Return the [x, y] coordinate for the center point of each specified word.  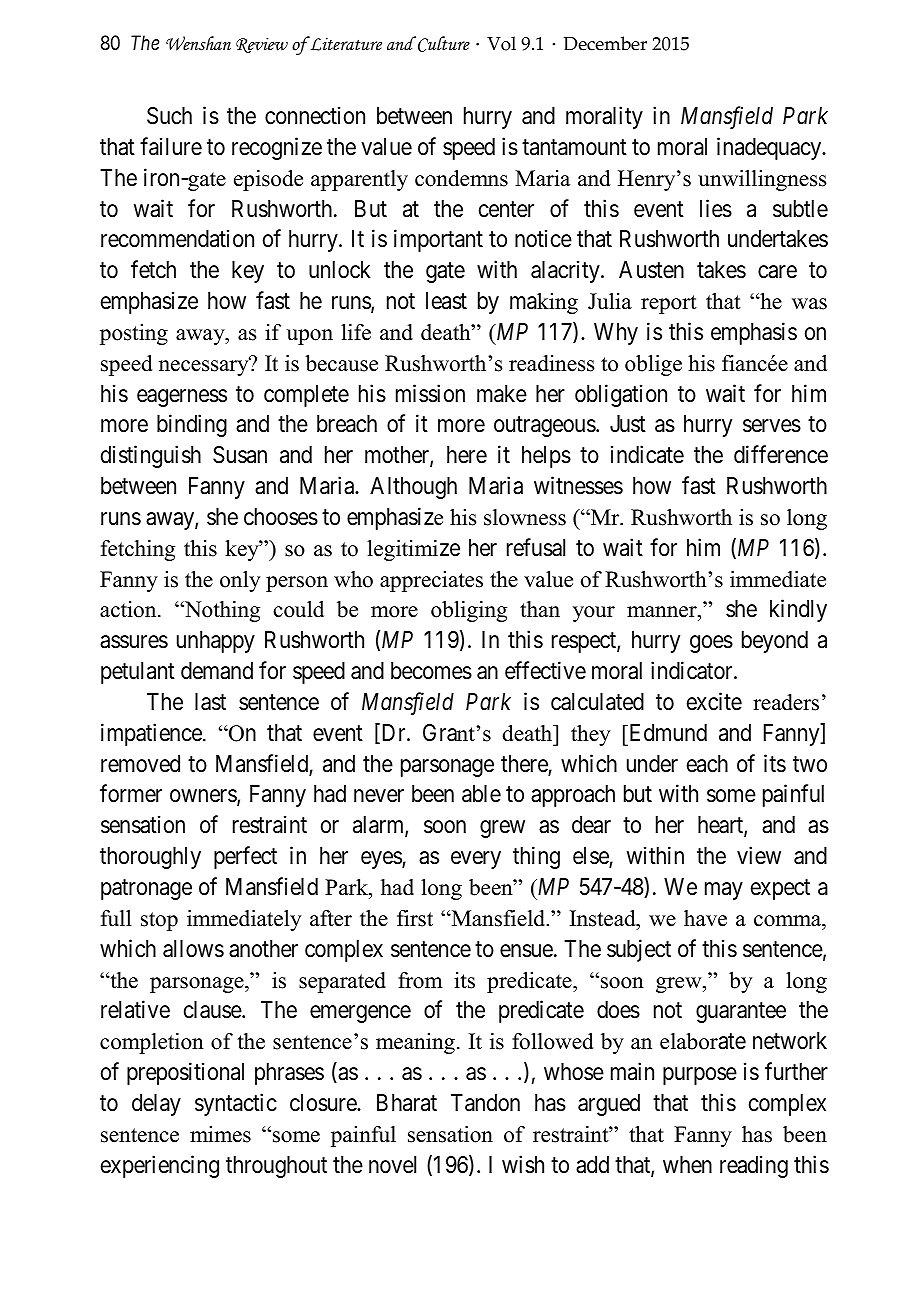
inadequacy [770, 148]
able [481, 794]
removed [140, 764]
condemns [461, 178]
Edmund [667, 733]
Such [169, 116]
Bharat [407, 1103]
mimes [220, 1134]
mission [430, 393]
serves [772, 426]
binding [192, 426]
